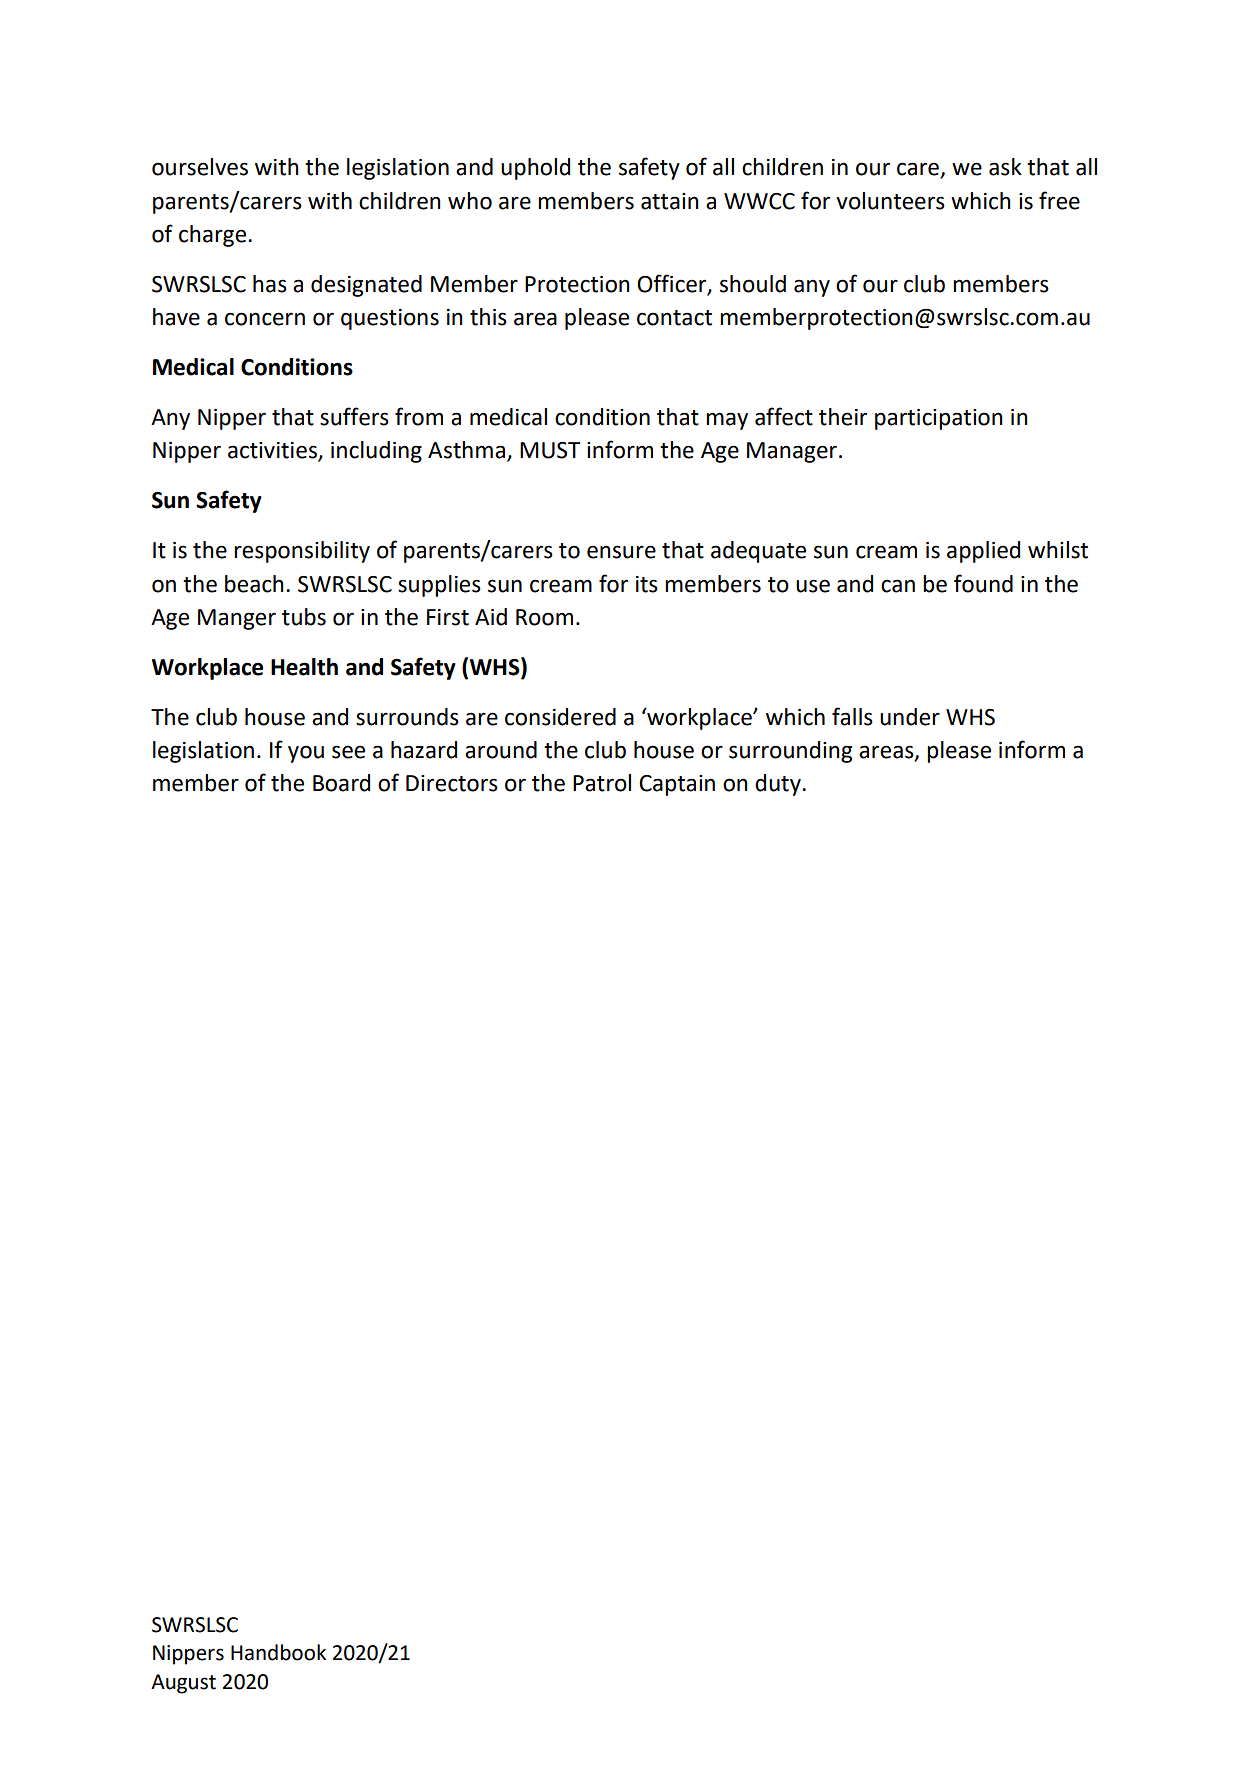  What do you see at coordinates (341, 783) in the page?
I see `Board` at bounding box center [341, 783].
